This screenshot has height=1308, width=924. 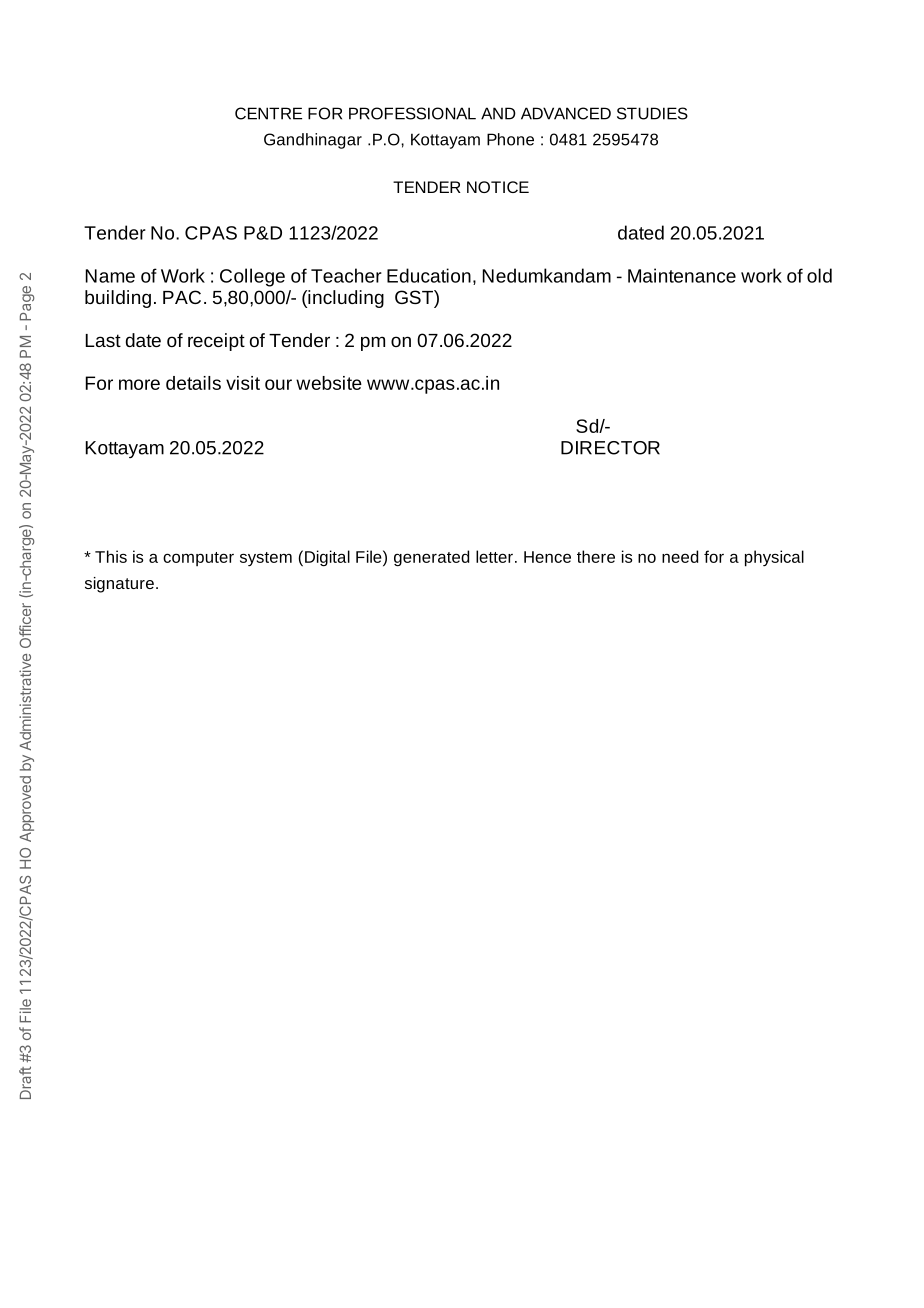 What do you see at coordinates (510, 139) in the screenshot?
I see `Phone` at bounding box center [510, 139].
